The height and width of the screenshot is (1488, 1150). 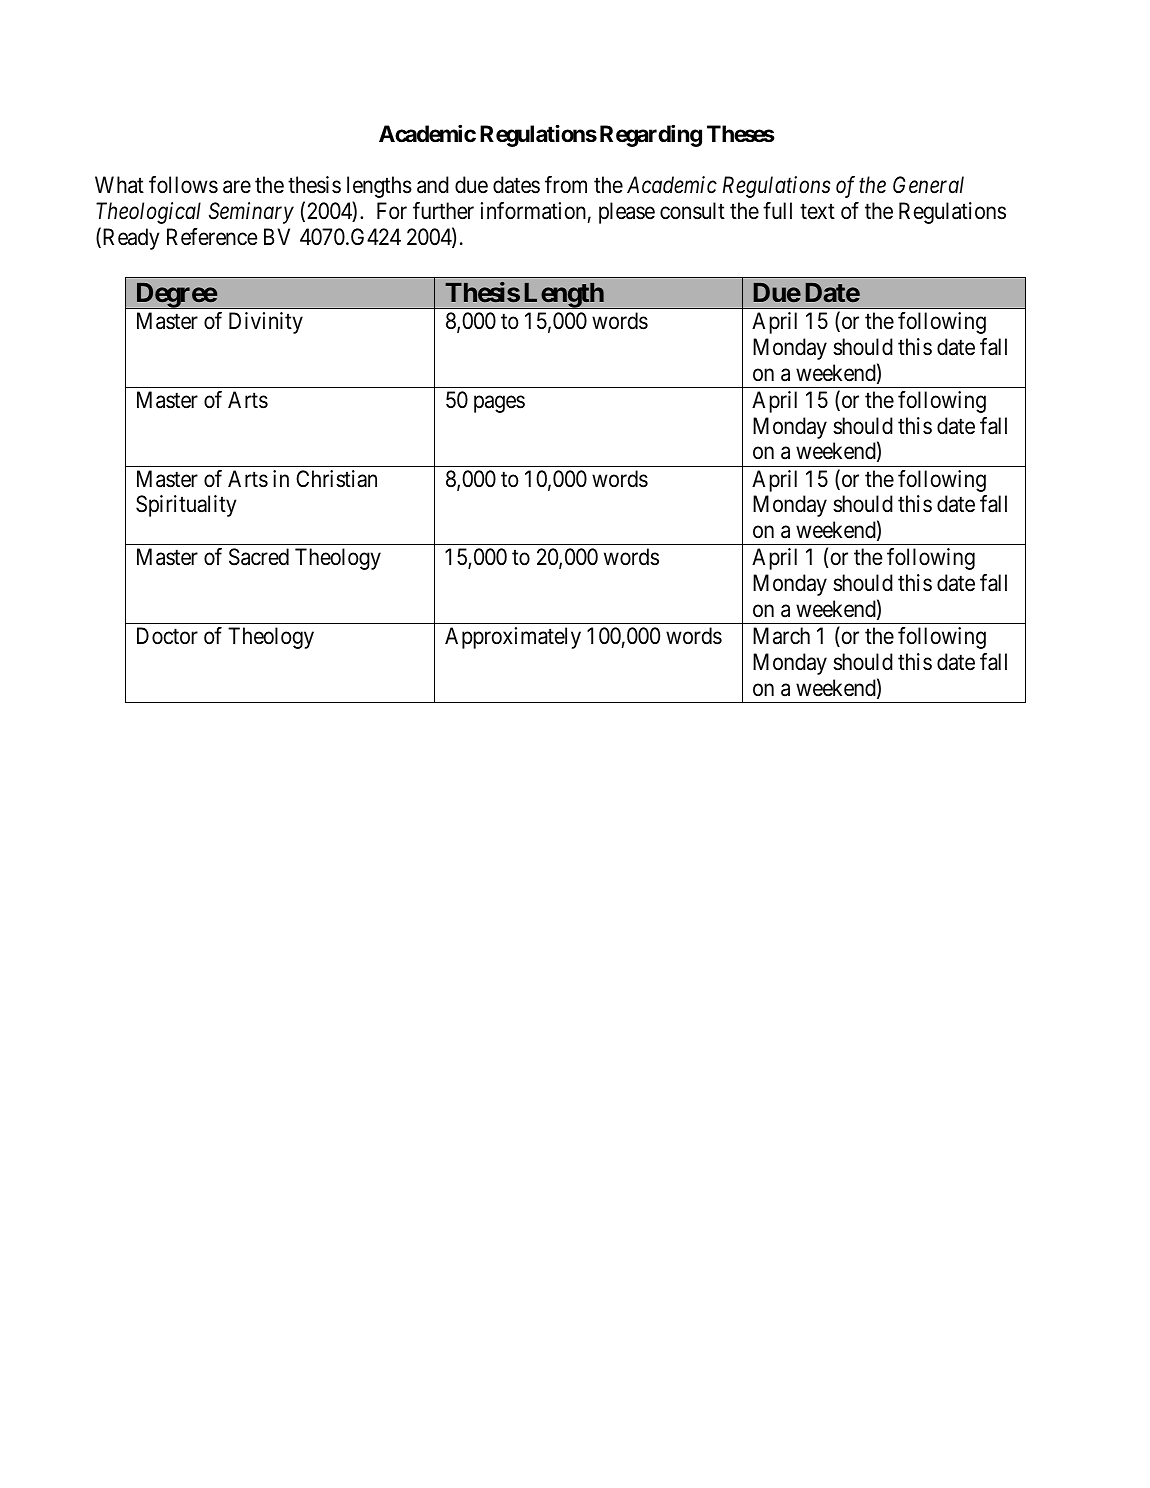 I want to click on Christian, so click(x=336, y=479).
